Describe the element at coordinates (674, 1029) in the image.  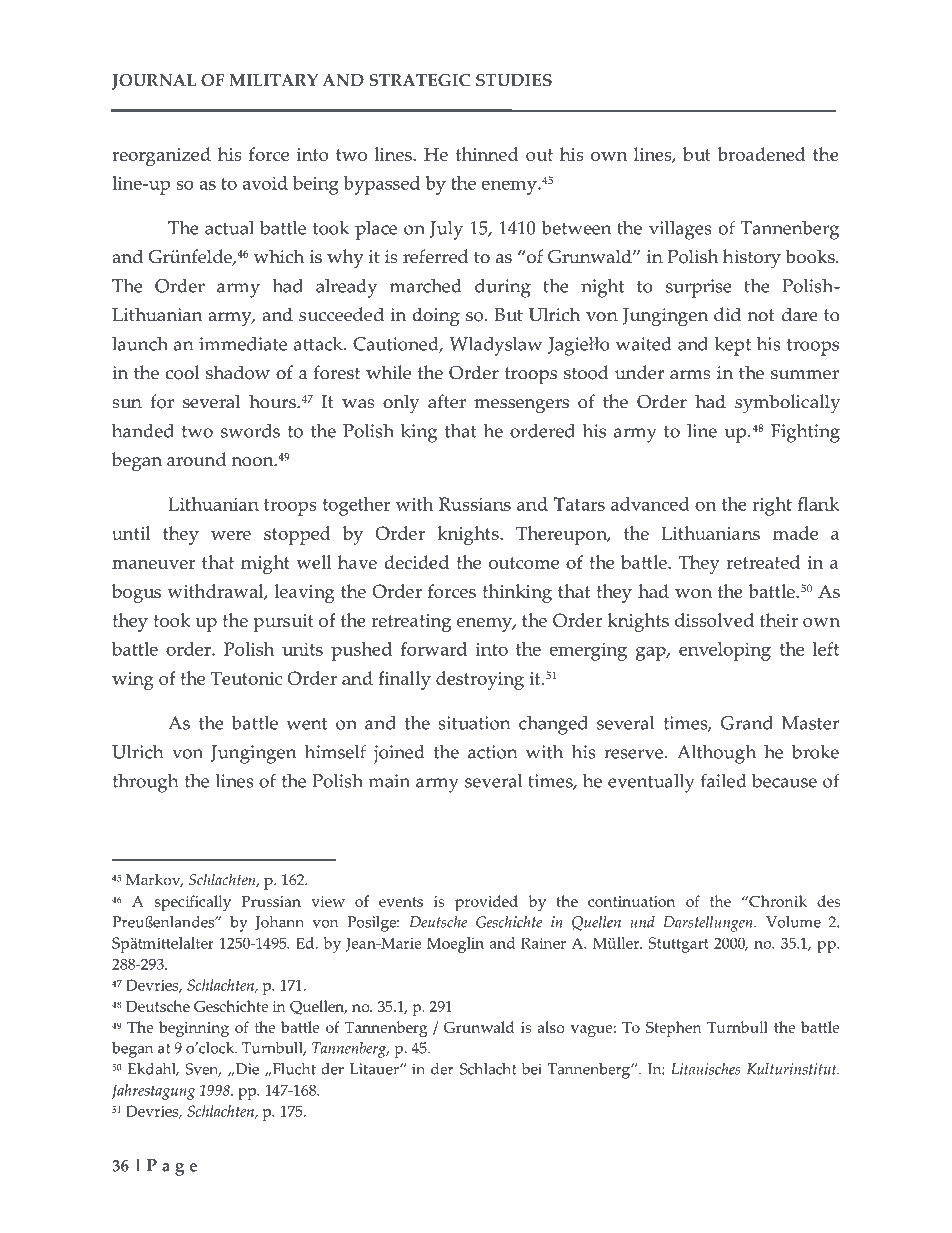
I see `Stephen` at that location.
